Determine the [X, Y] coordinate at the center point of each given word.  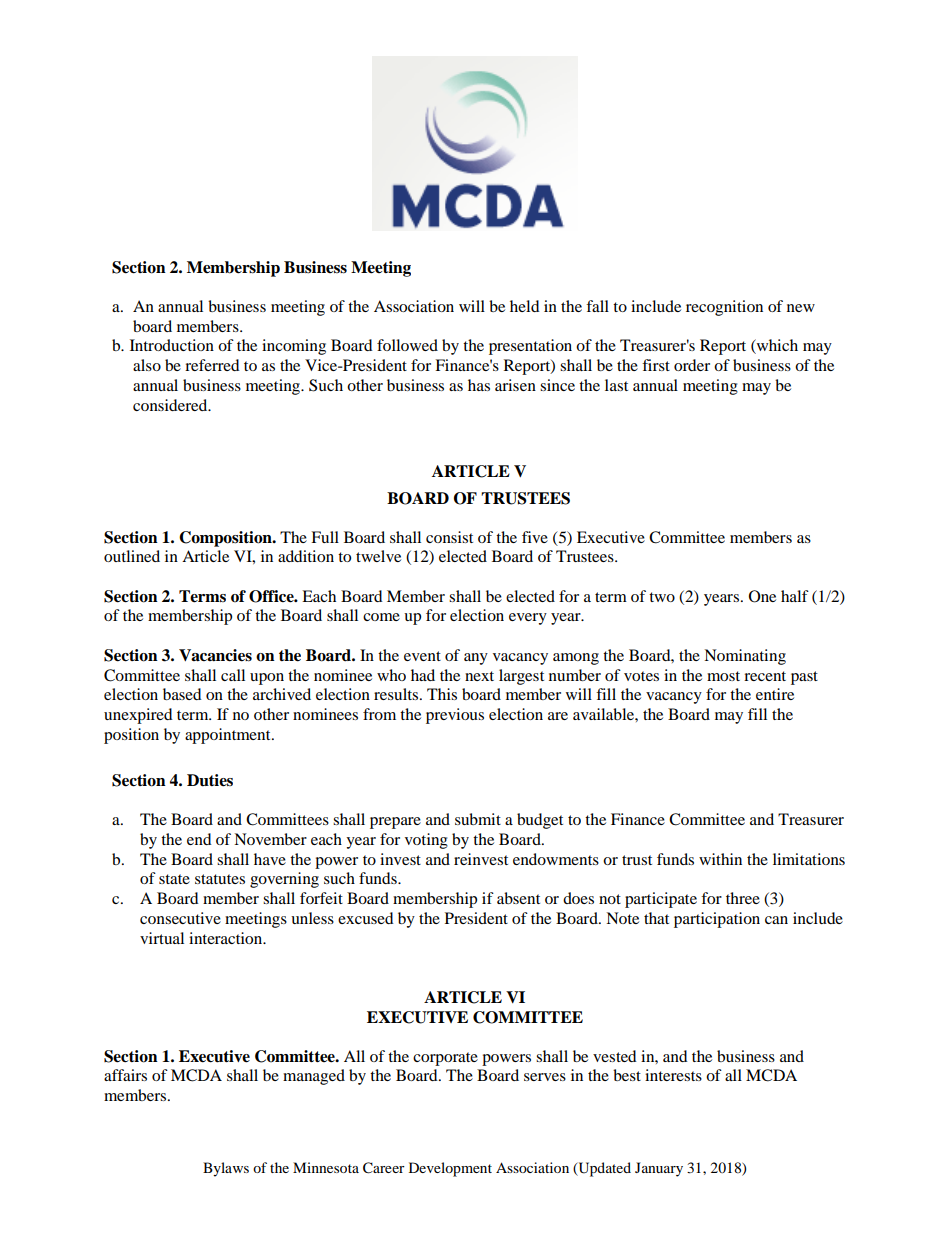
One [762, 596]
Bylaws [226, 1169]
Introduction [172, 345]
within [720, 859]
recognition [724, 308]
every [528, 619]
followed [407, 345]
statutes [220, 879]
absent [518, 898]
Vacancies [215, 655]
